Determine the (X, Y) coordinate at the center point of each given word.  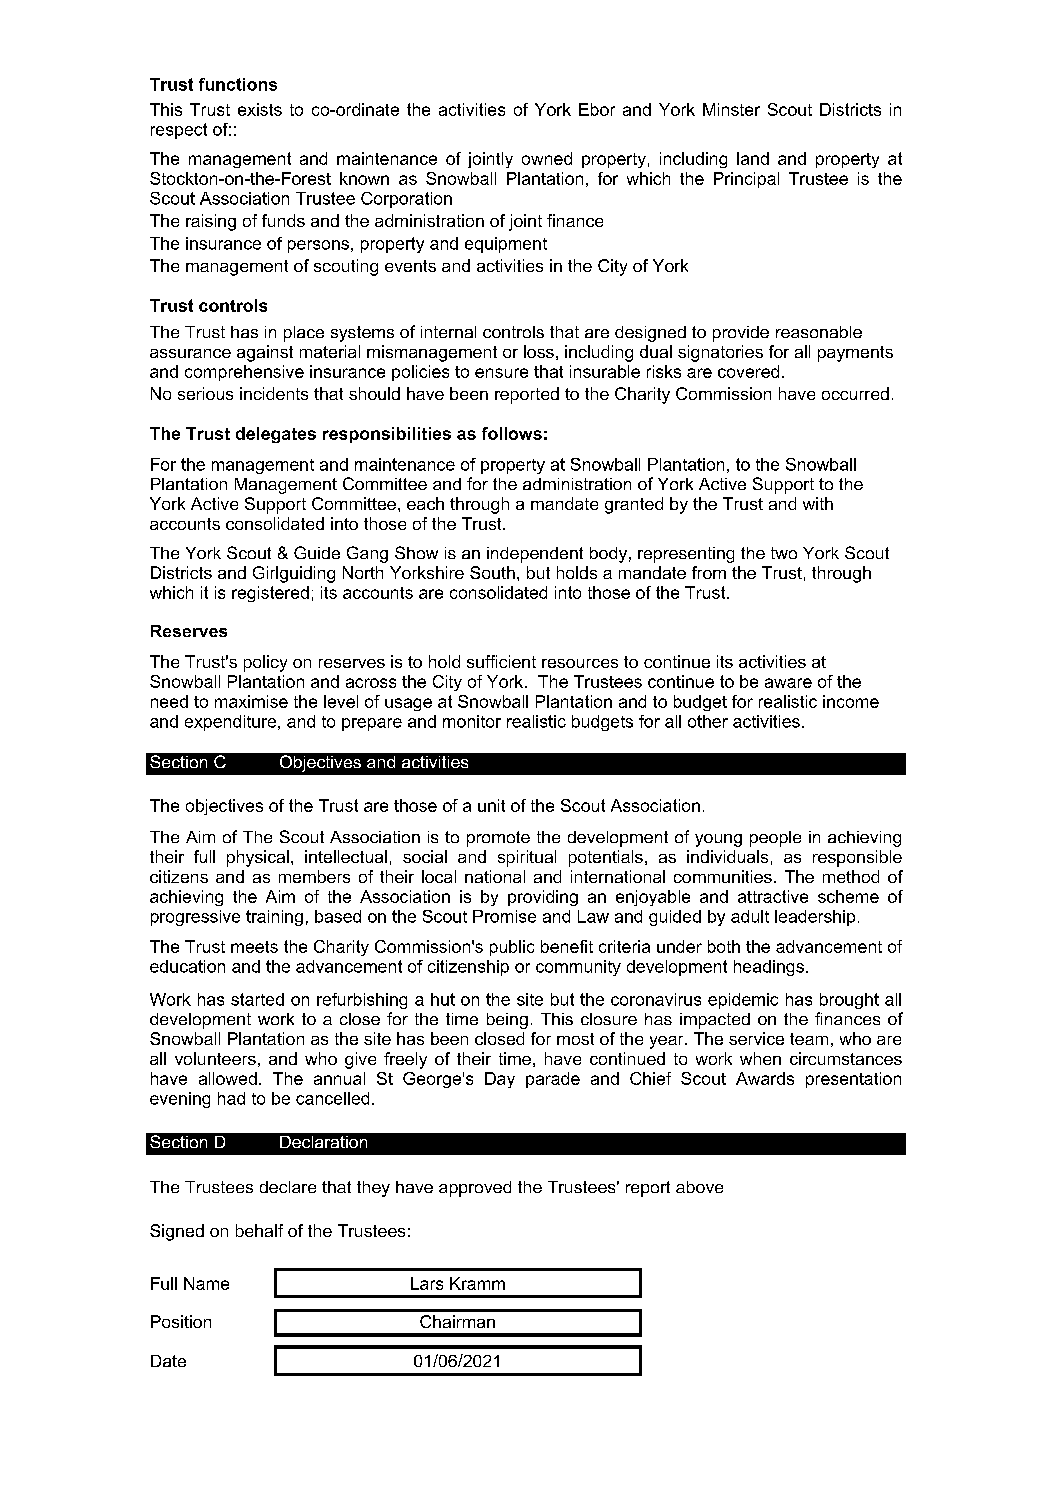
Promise (504, 916)
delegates (276, 435)
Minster (731, 109)
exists (260, 109)
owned (547, 158)
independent (535, 555)
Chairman (457, 1321)
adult (750, 916)
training (274, 918)
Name (206, 1283)
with (818, 503)
